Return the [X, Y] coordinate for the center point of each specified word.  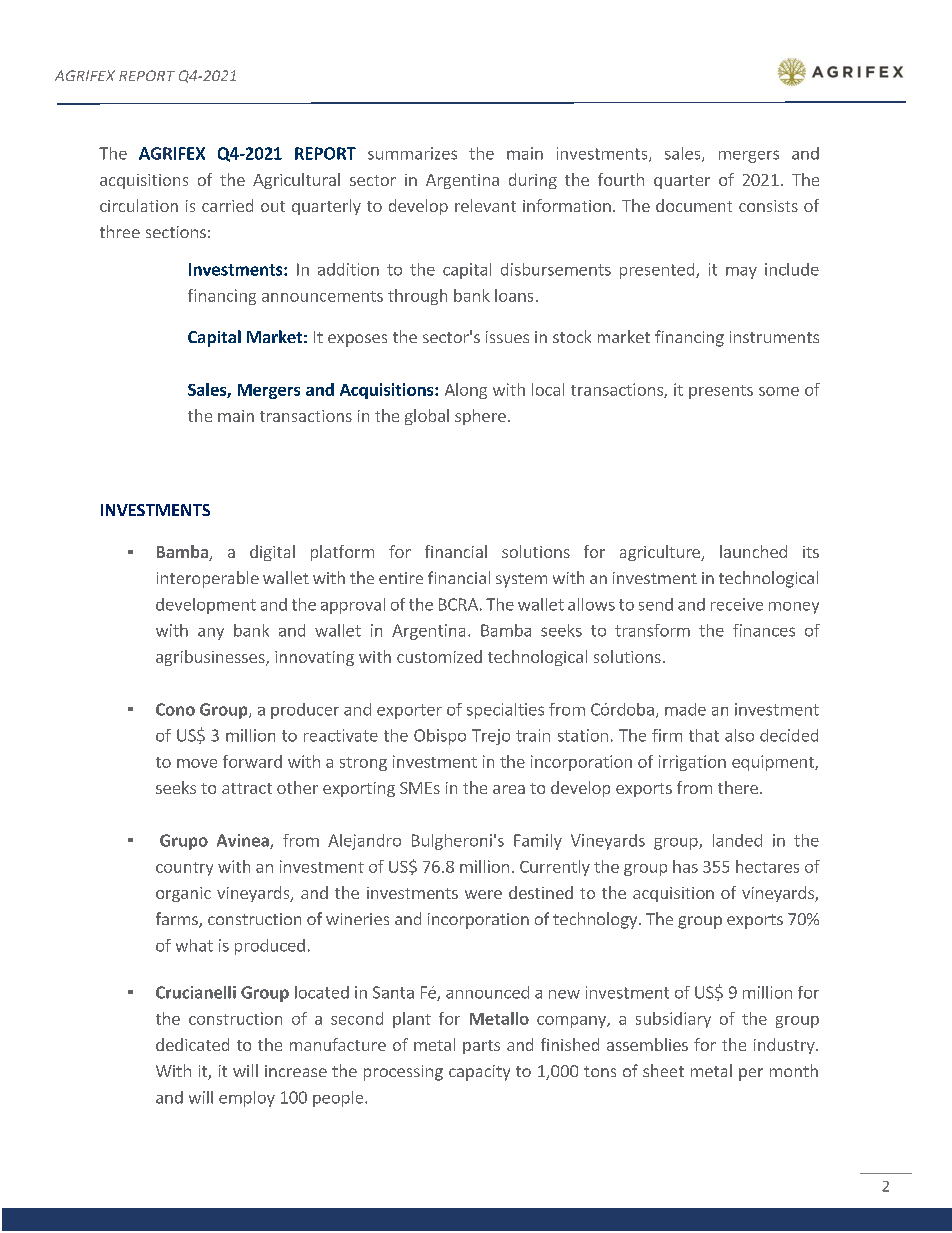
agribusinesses [211, 658]
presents [721, 392]
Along [466, 391]
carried [227, 205]
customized [439, 656]
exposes [357, 340]
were [483, 894]
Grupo [184, 842]
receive [737, 604]
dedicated [192, 1044]
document [694, 205]
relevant [485, 205]
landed [737, 840]
